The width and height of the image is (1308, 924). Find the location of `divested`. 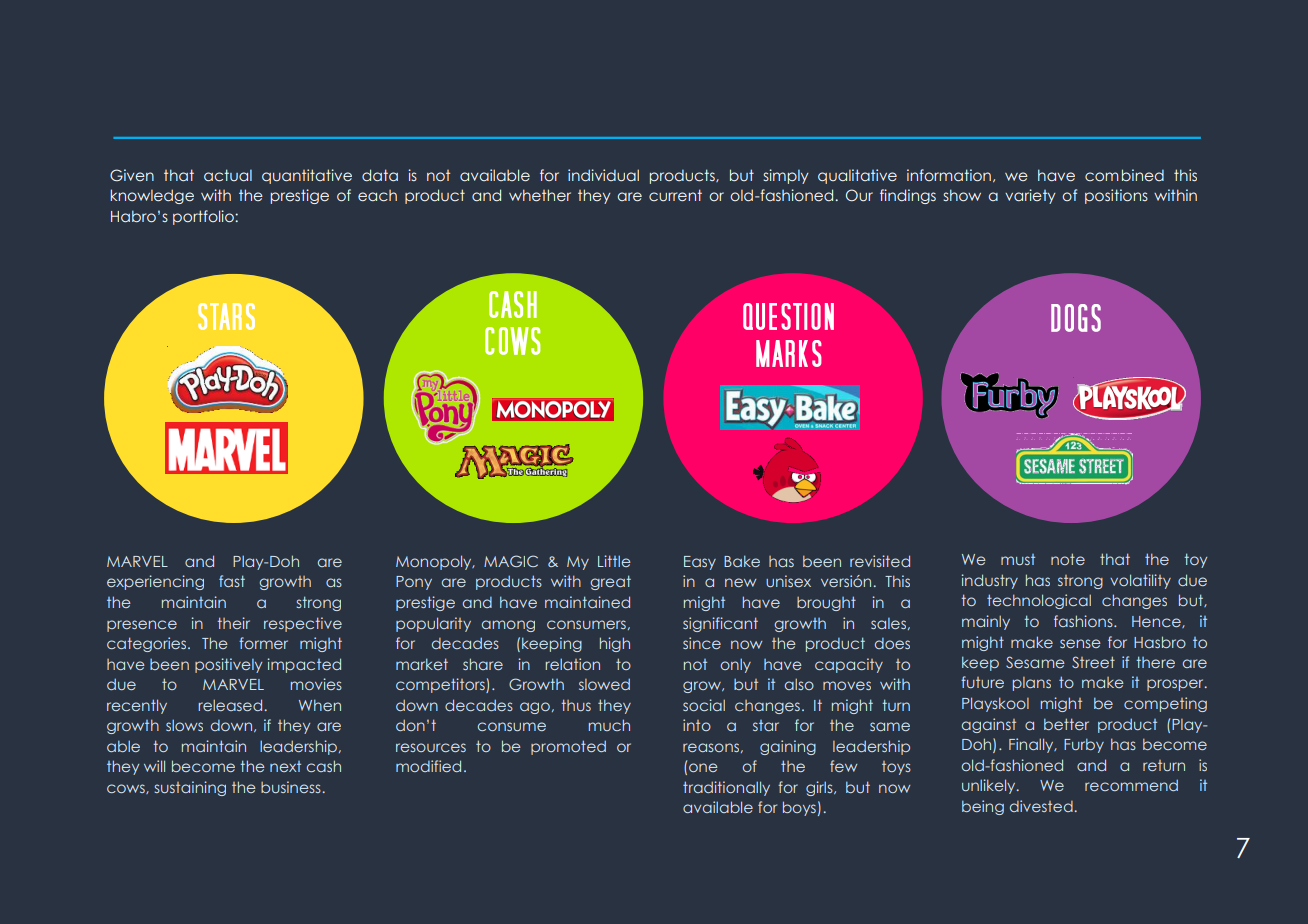

divested is located at coordinates (1041, 806).
